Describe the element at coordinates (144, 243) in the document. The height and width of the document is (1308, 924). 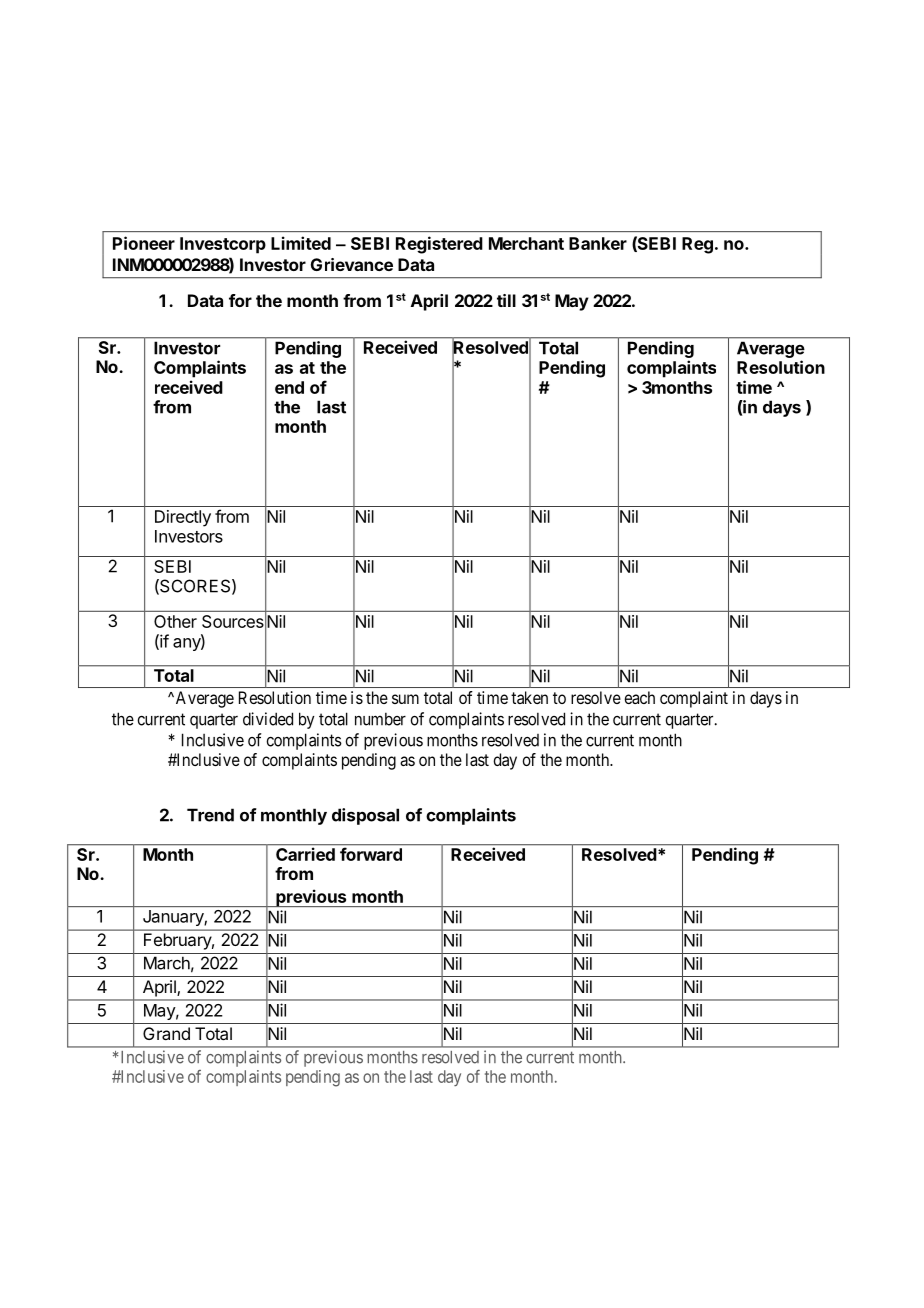
I see `Pioneer` at that location.
